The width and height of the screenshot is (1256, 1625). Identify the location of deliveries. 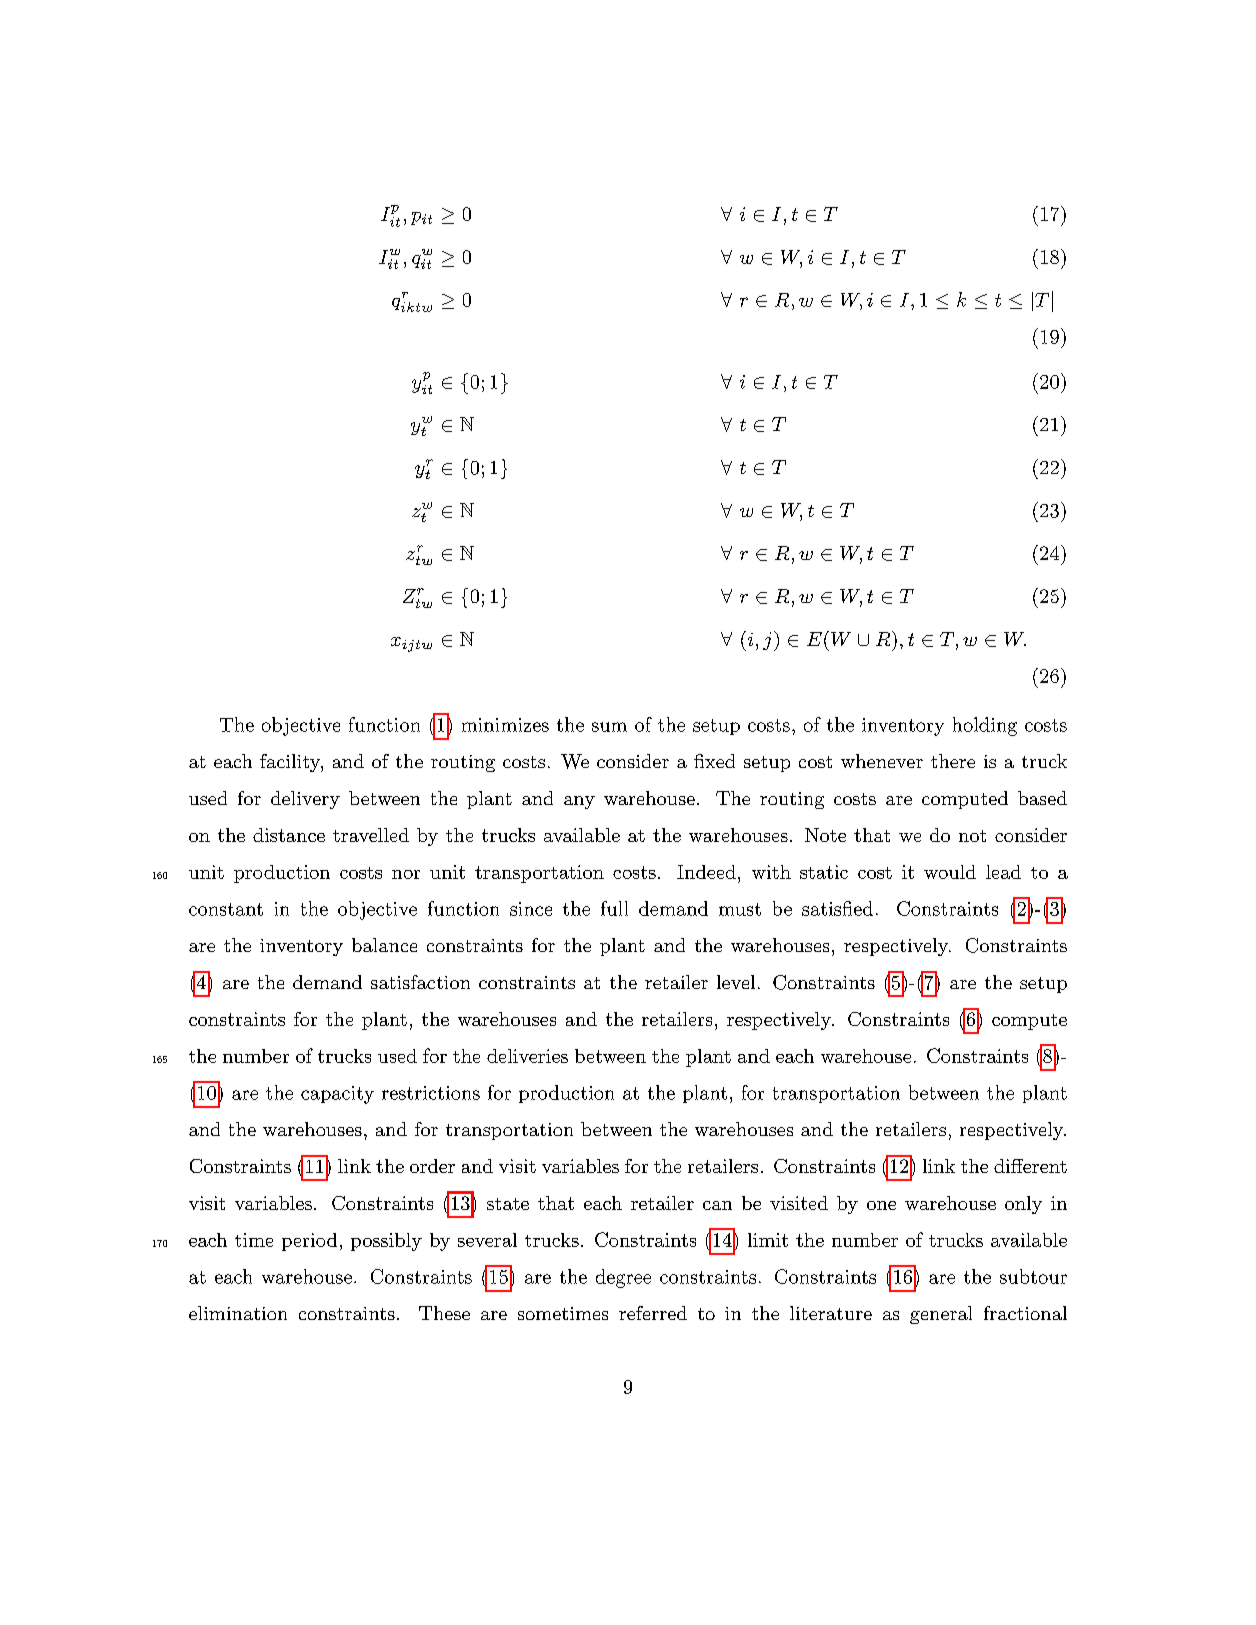
(527, 1056).
